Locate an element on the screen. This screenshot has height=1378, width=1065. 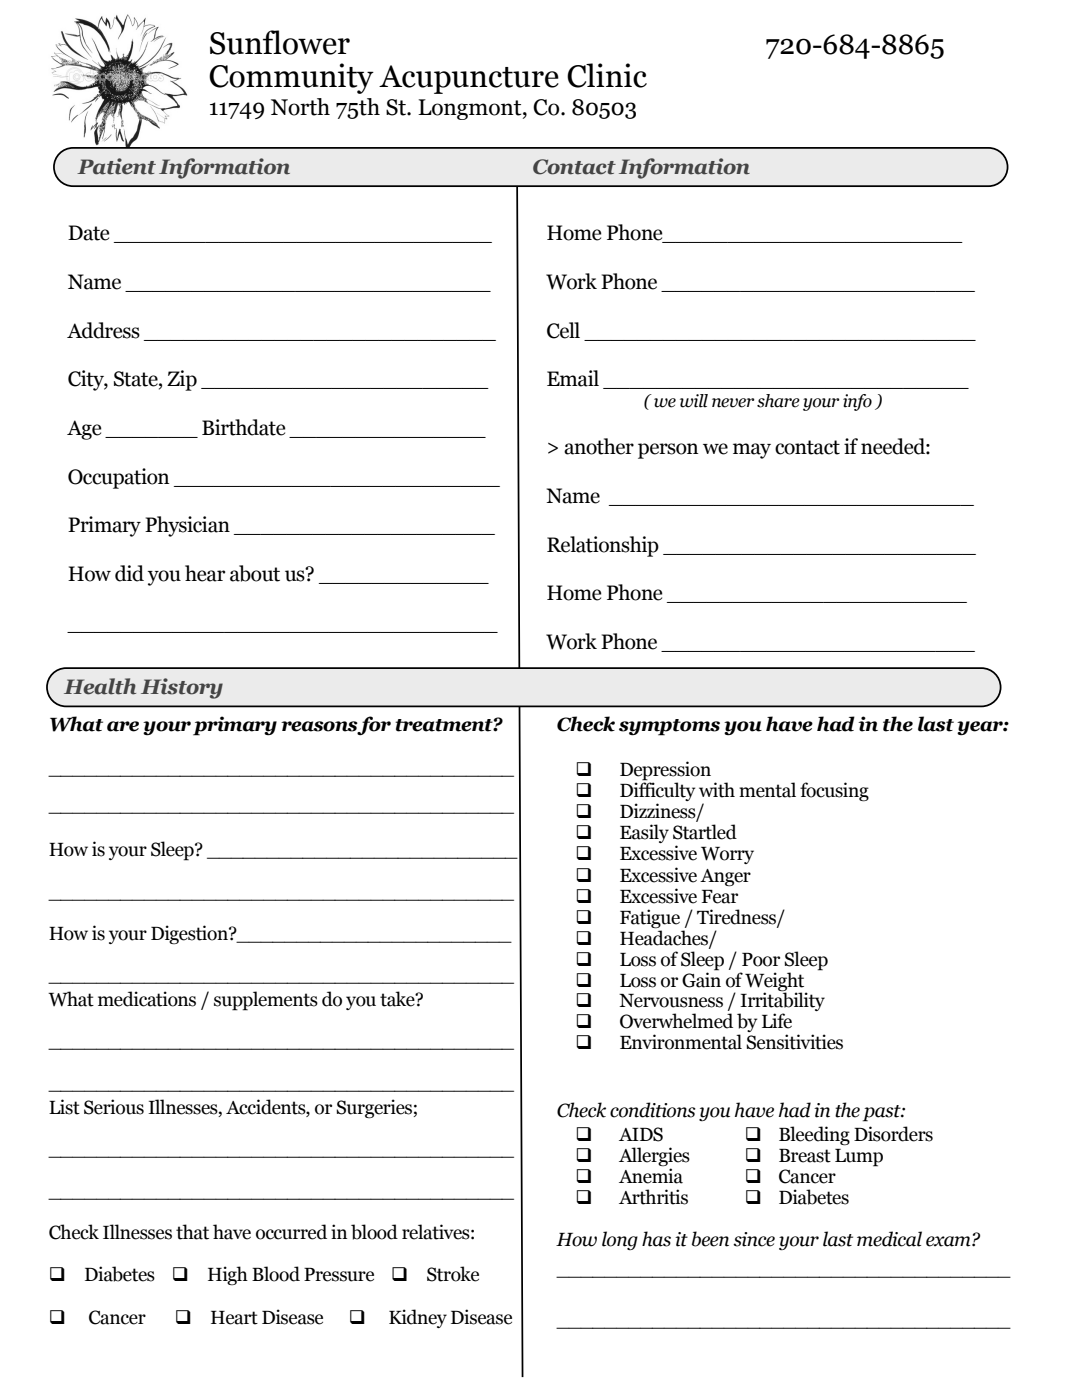
History is located at coordinates (182, 688).
